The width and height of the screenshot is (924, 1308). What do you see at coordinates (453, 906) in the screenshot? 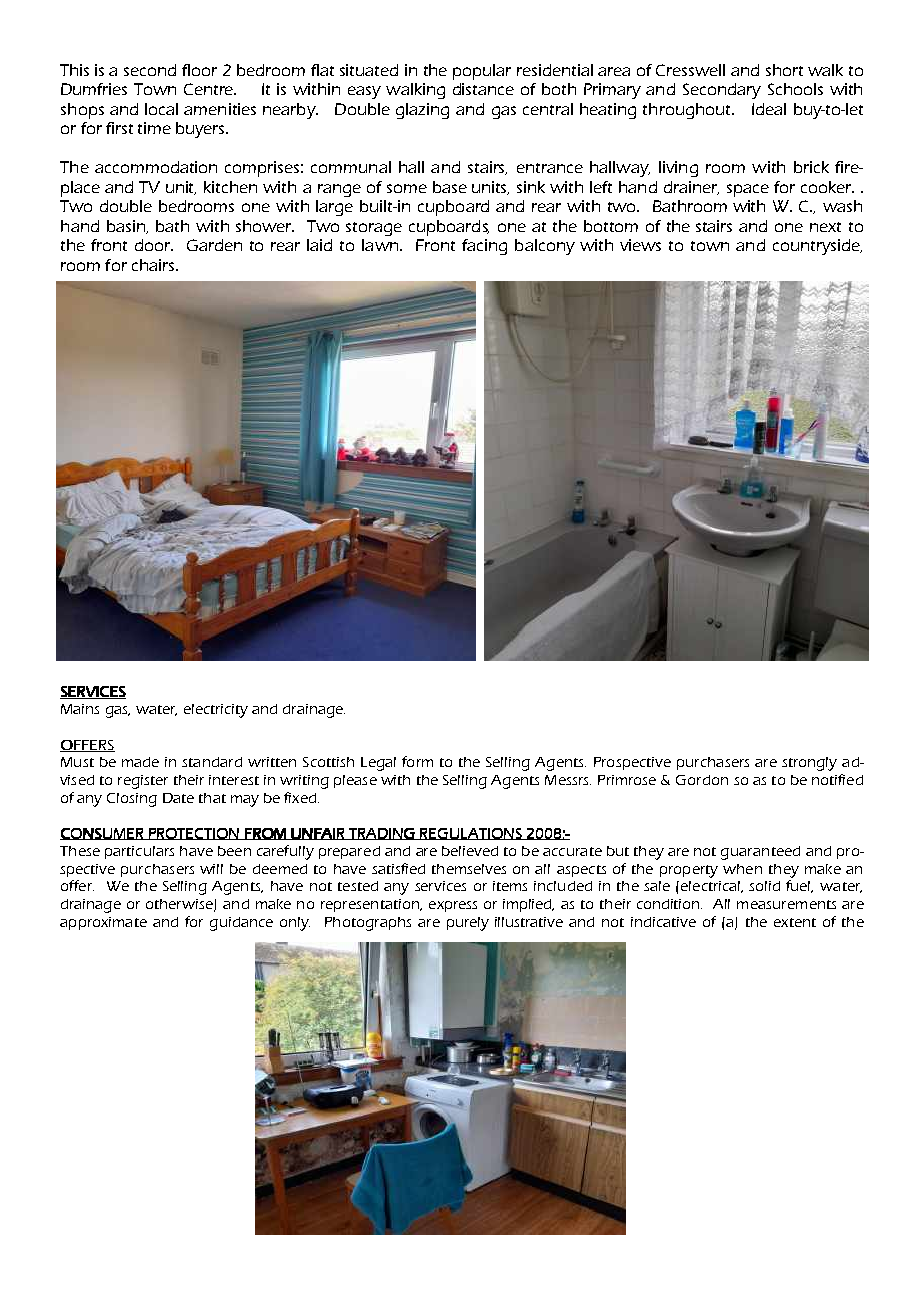
I see `express` at bounding box center [453, 906].
